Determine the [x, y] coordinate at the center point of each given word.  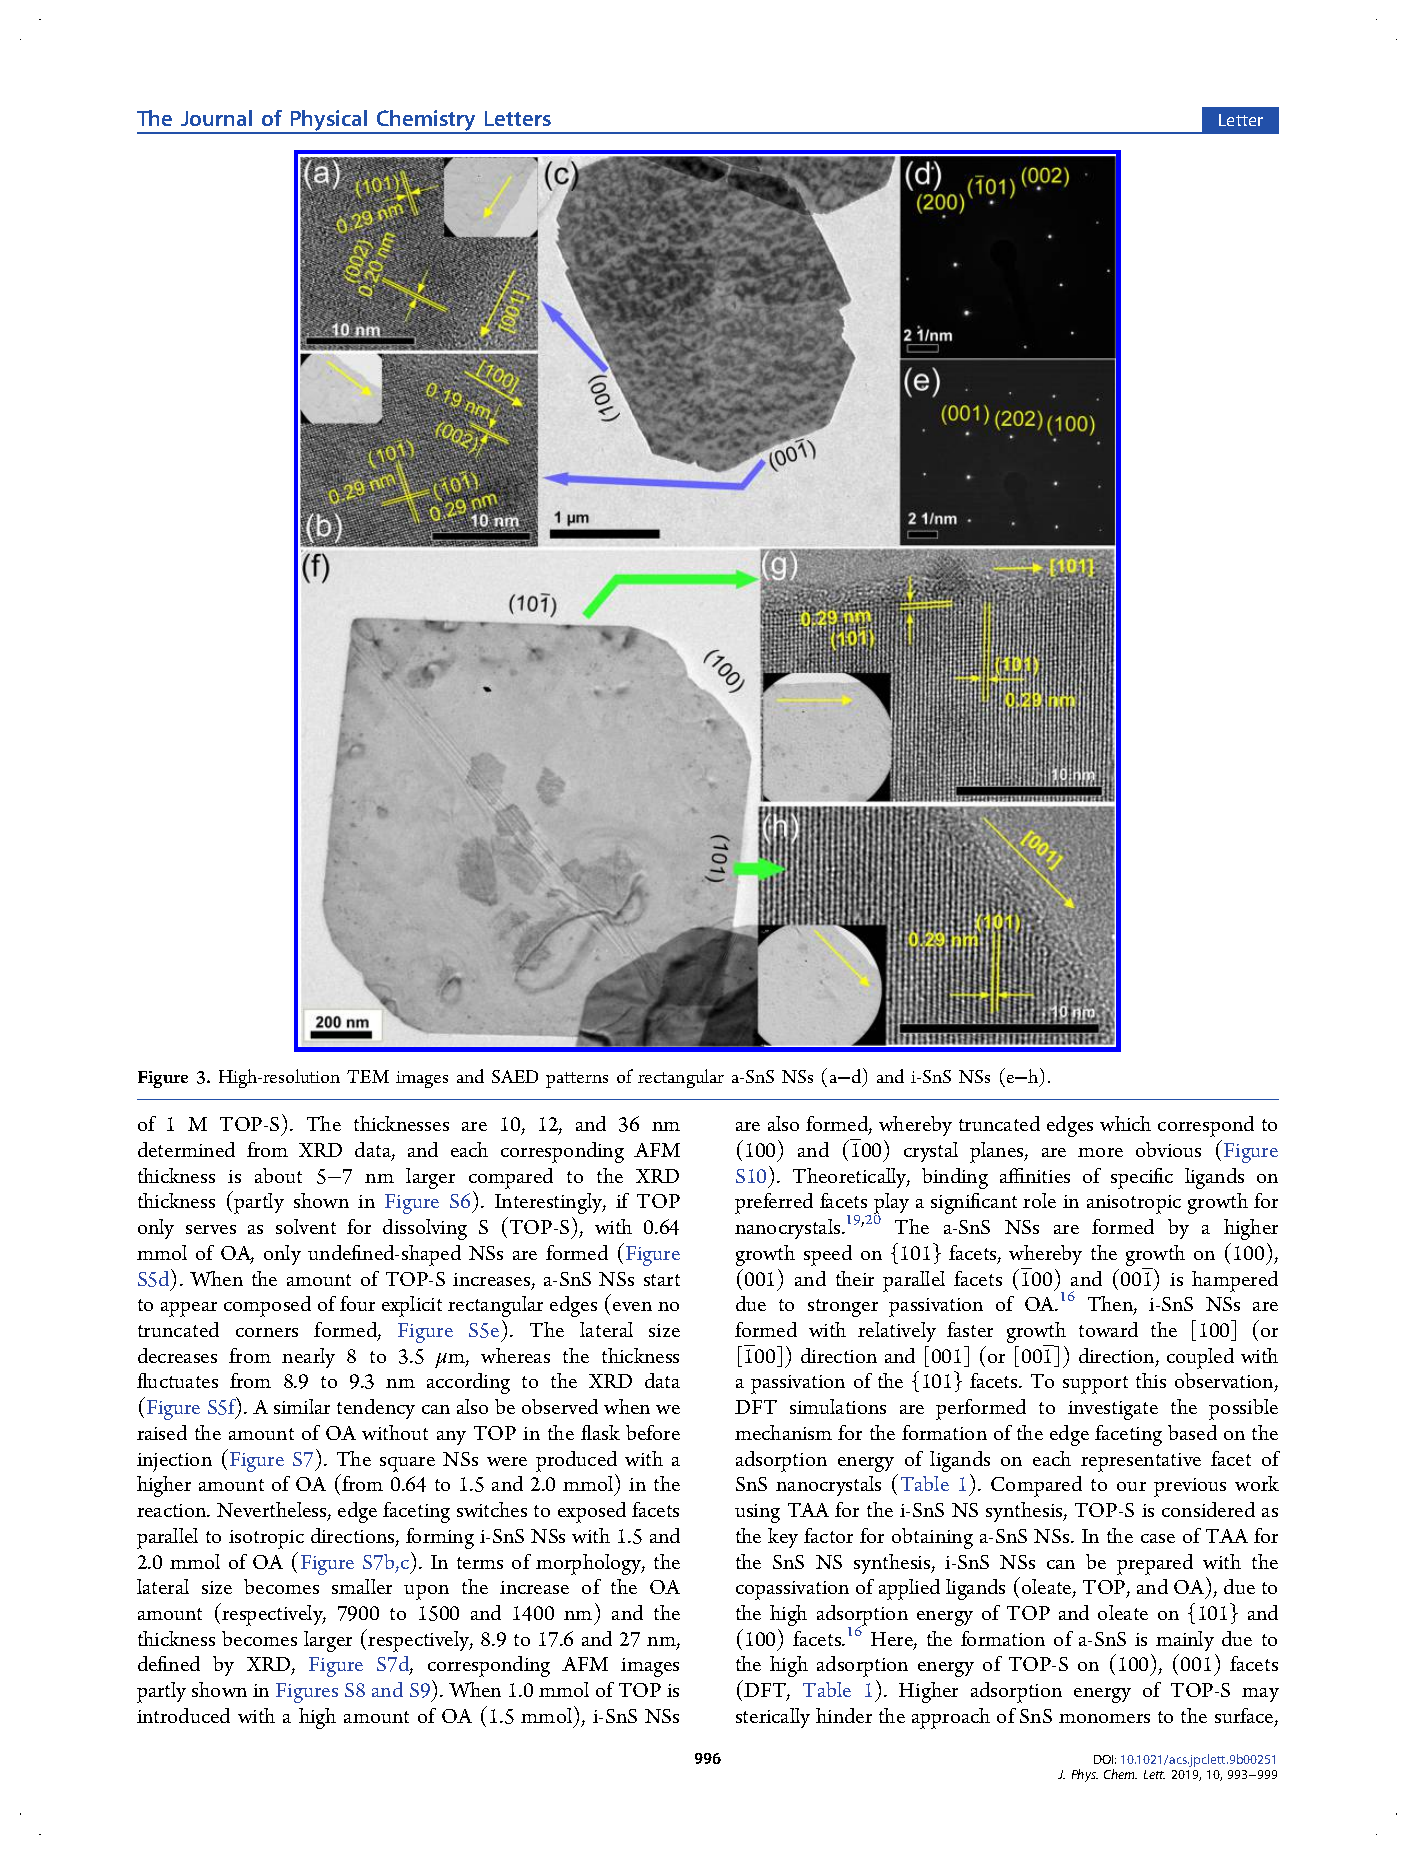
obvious [1168, 1149]
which [1125, 1123]
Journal [216, 118]
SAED [515, 1076]
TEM [368, 1076]
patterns [577, 1080]
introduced [183, 1715]
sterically [773, 1718]
